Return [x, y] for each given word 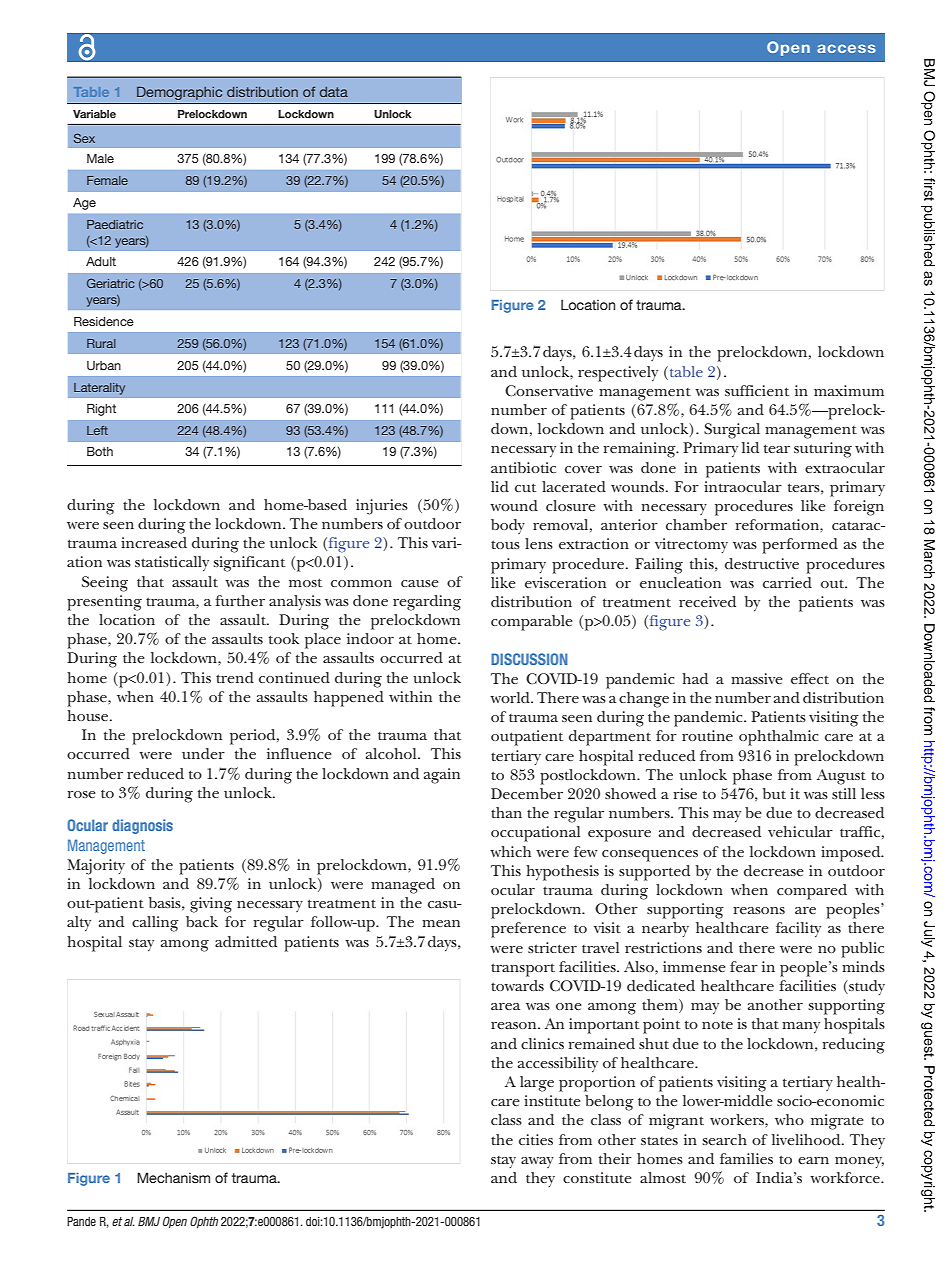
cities [536, 1139]
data [334, 92]
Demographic [179, 93]
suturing [823, 450]
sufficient [757, 390]
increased [154, 542]
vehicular [800, 831]
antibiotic [523, 467]
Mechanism [173, 1177]
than [506, 812]
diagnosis [142, 826]
